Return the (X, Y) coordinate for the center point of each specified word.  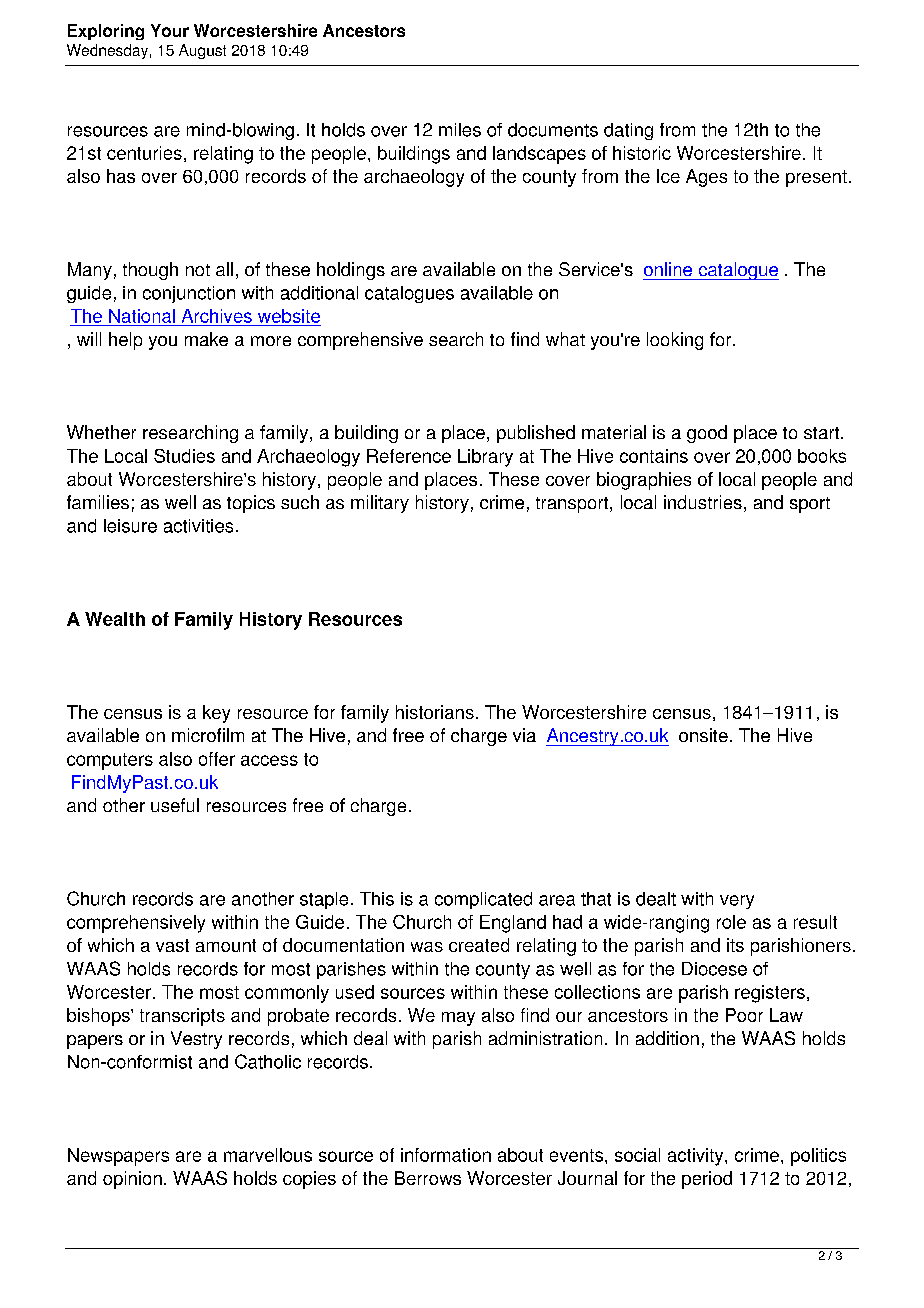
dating (628, 131)
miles (460, 130)
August (202, 51)
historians (435, 712)
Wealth (115, 619)
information (446, 1155)
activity (697, 1157)
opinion (132, 1180)
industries (703, 502)
